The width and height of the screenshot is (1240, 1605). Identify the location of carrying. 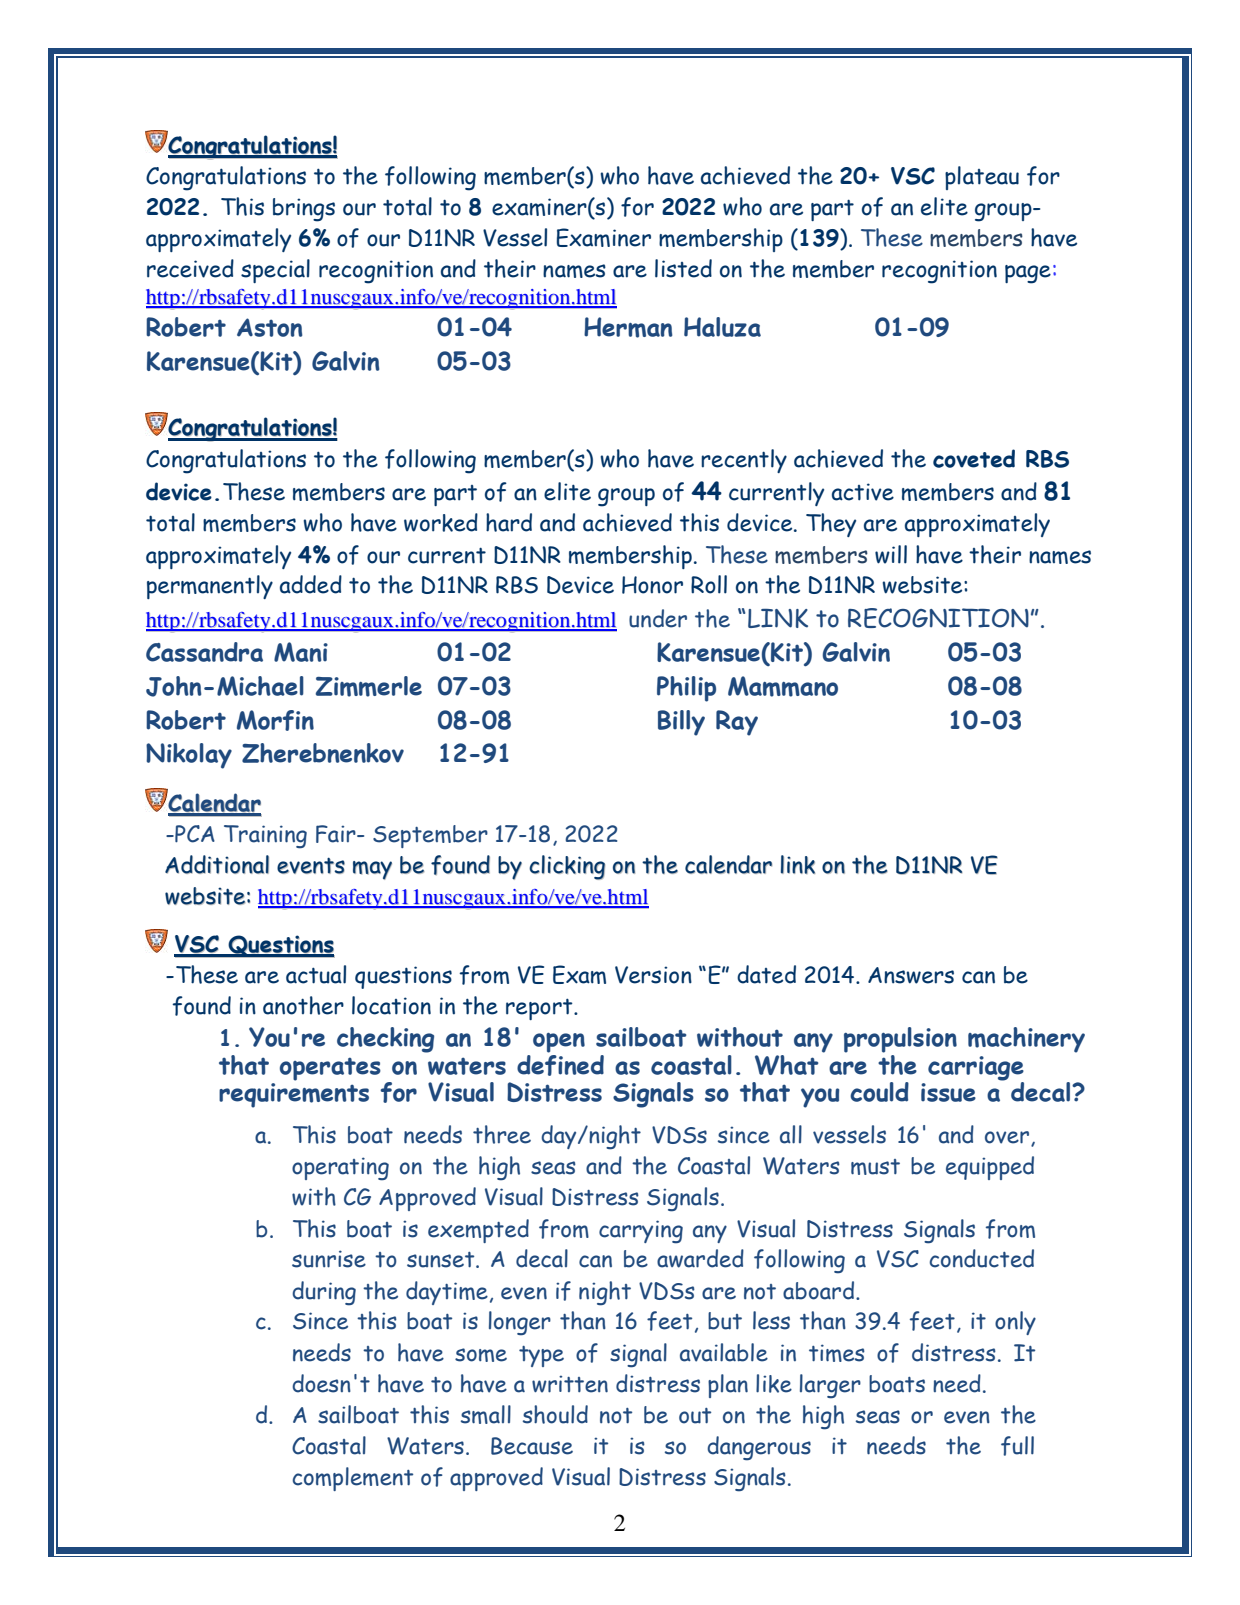
(641, 1232).
